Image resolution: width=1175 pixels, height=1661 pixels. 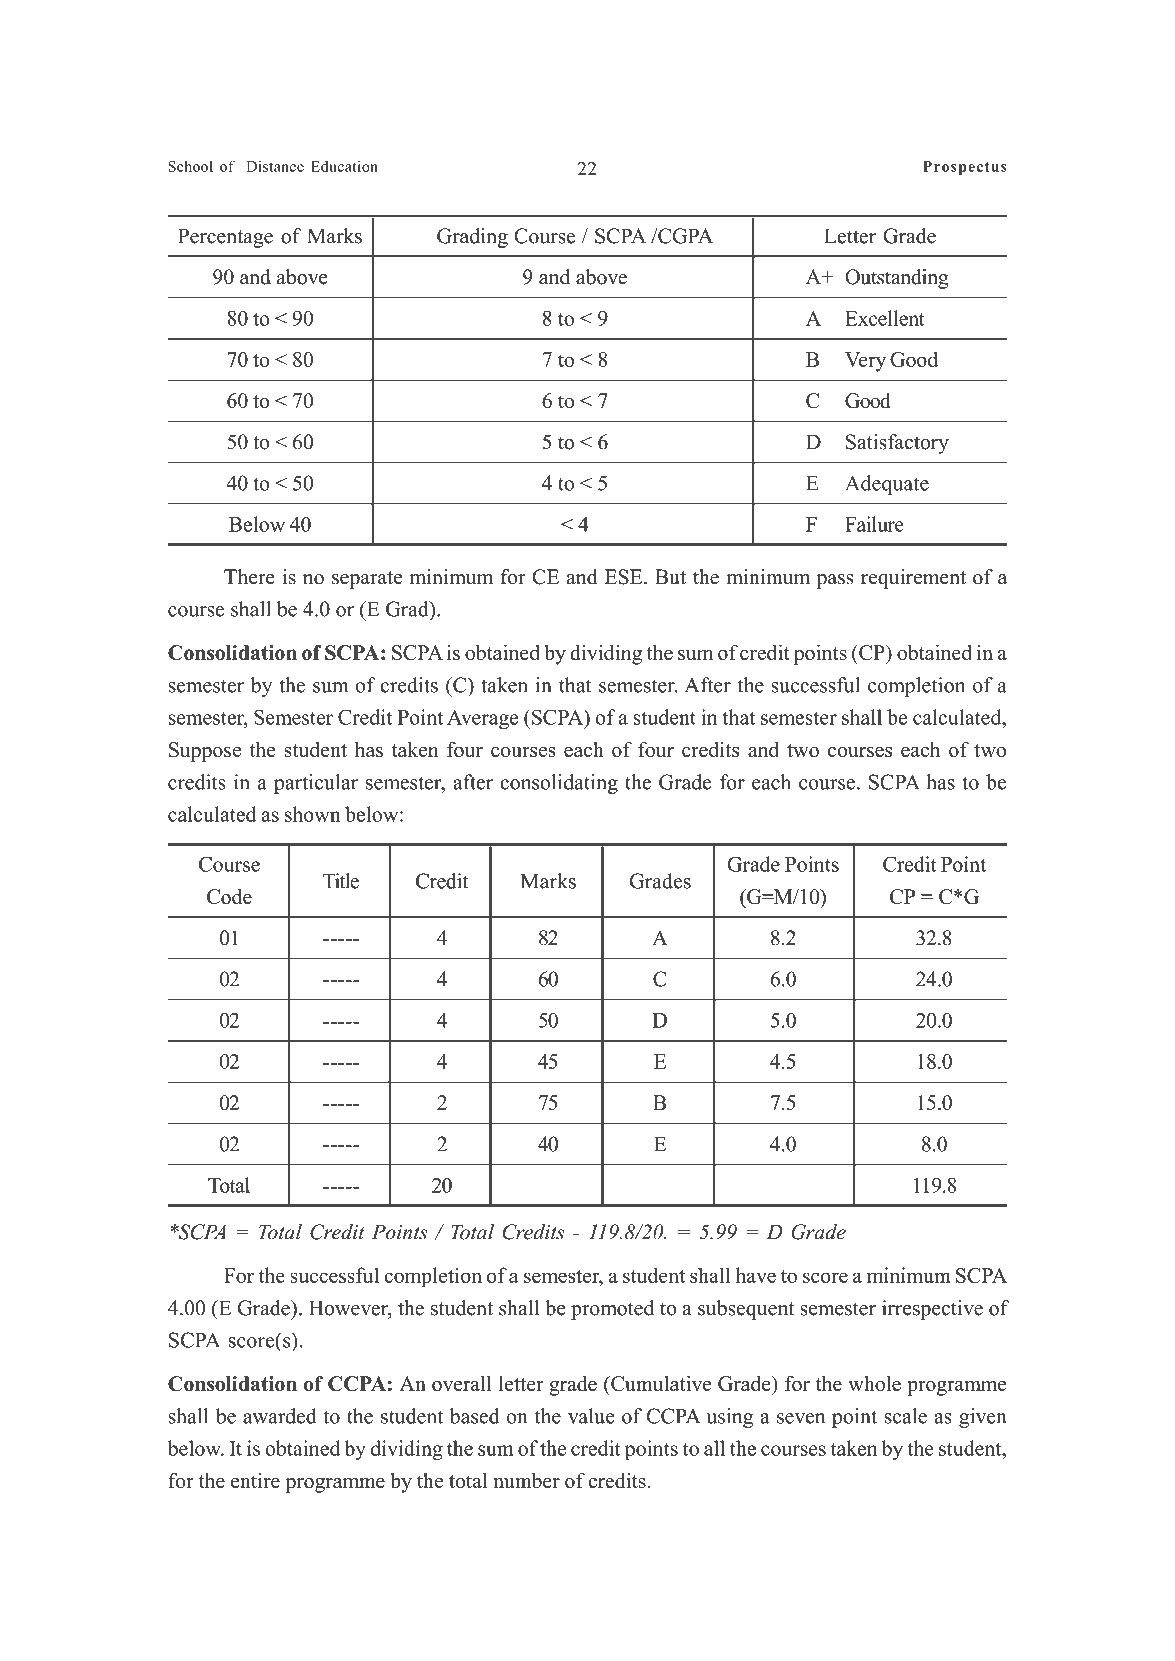 What do you see at coordinates (275, 166) in the image?
I see `Distance` at bounding box center [275, 166].
